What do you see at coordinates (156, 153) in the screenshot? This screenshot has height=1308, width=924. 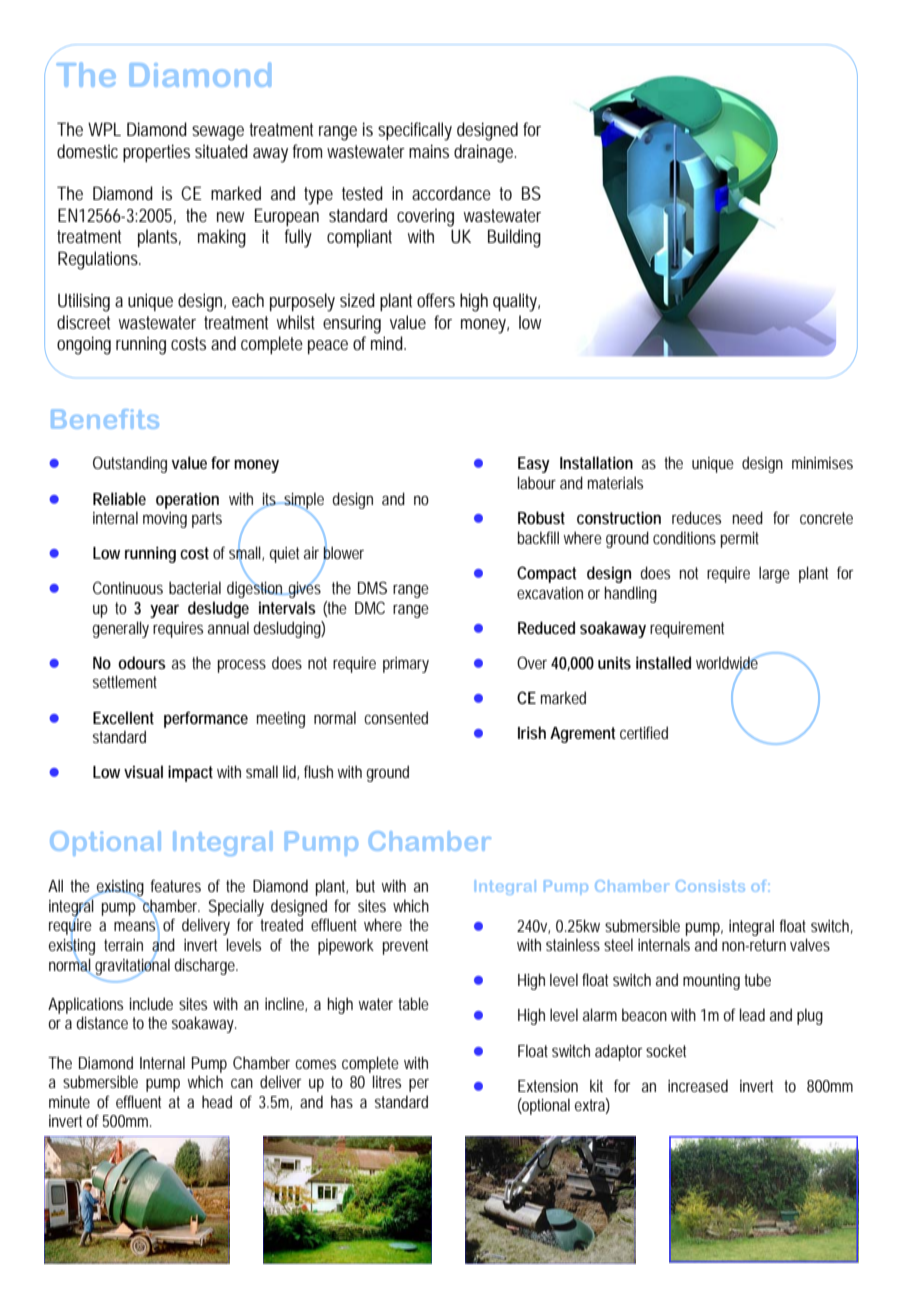 I see `properties` at bounding box center [156, 153].
